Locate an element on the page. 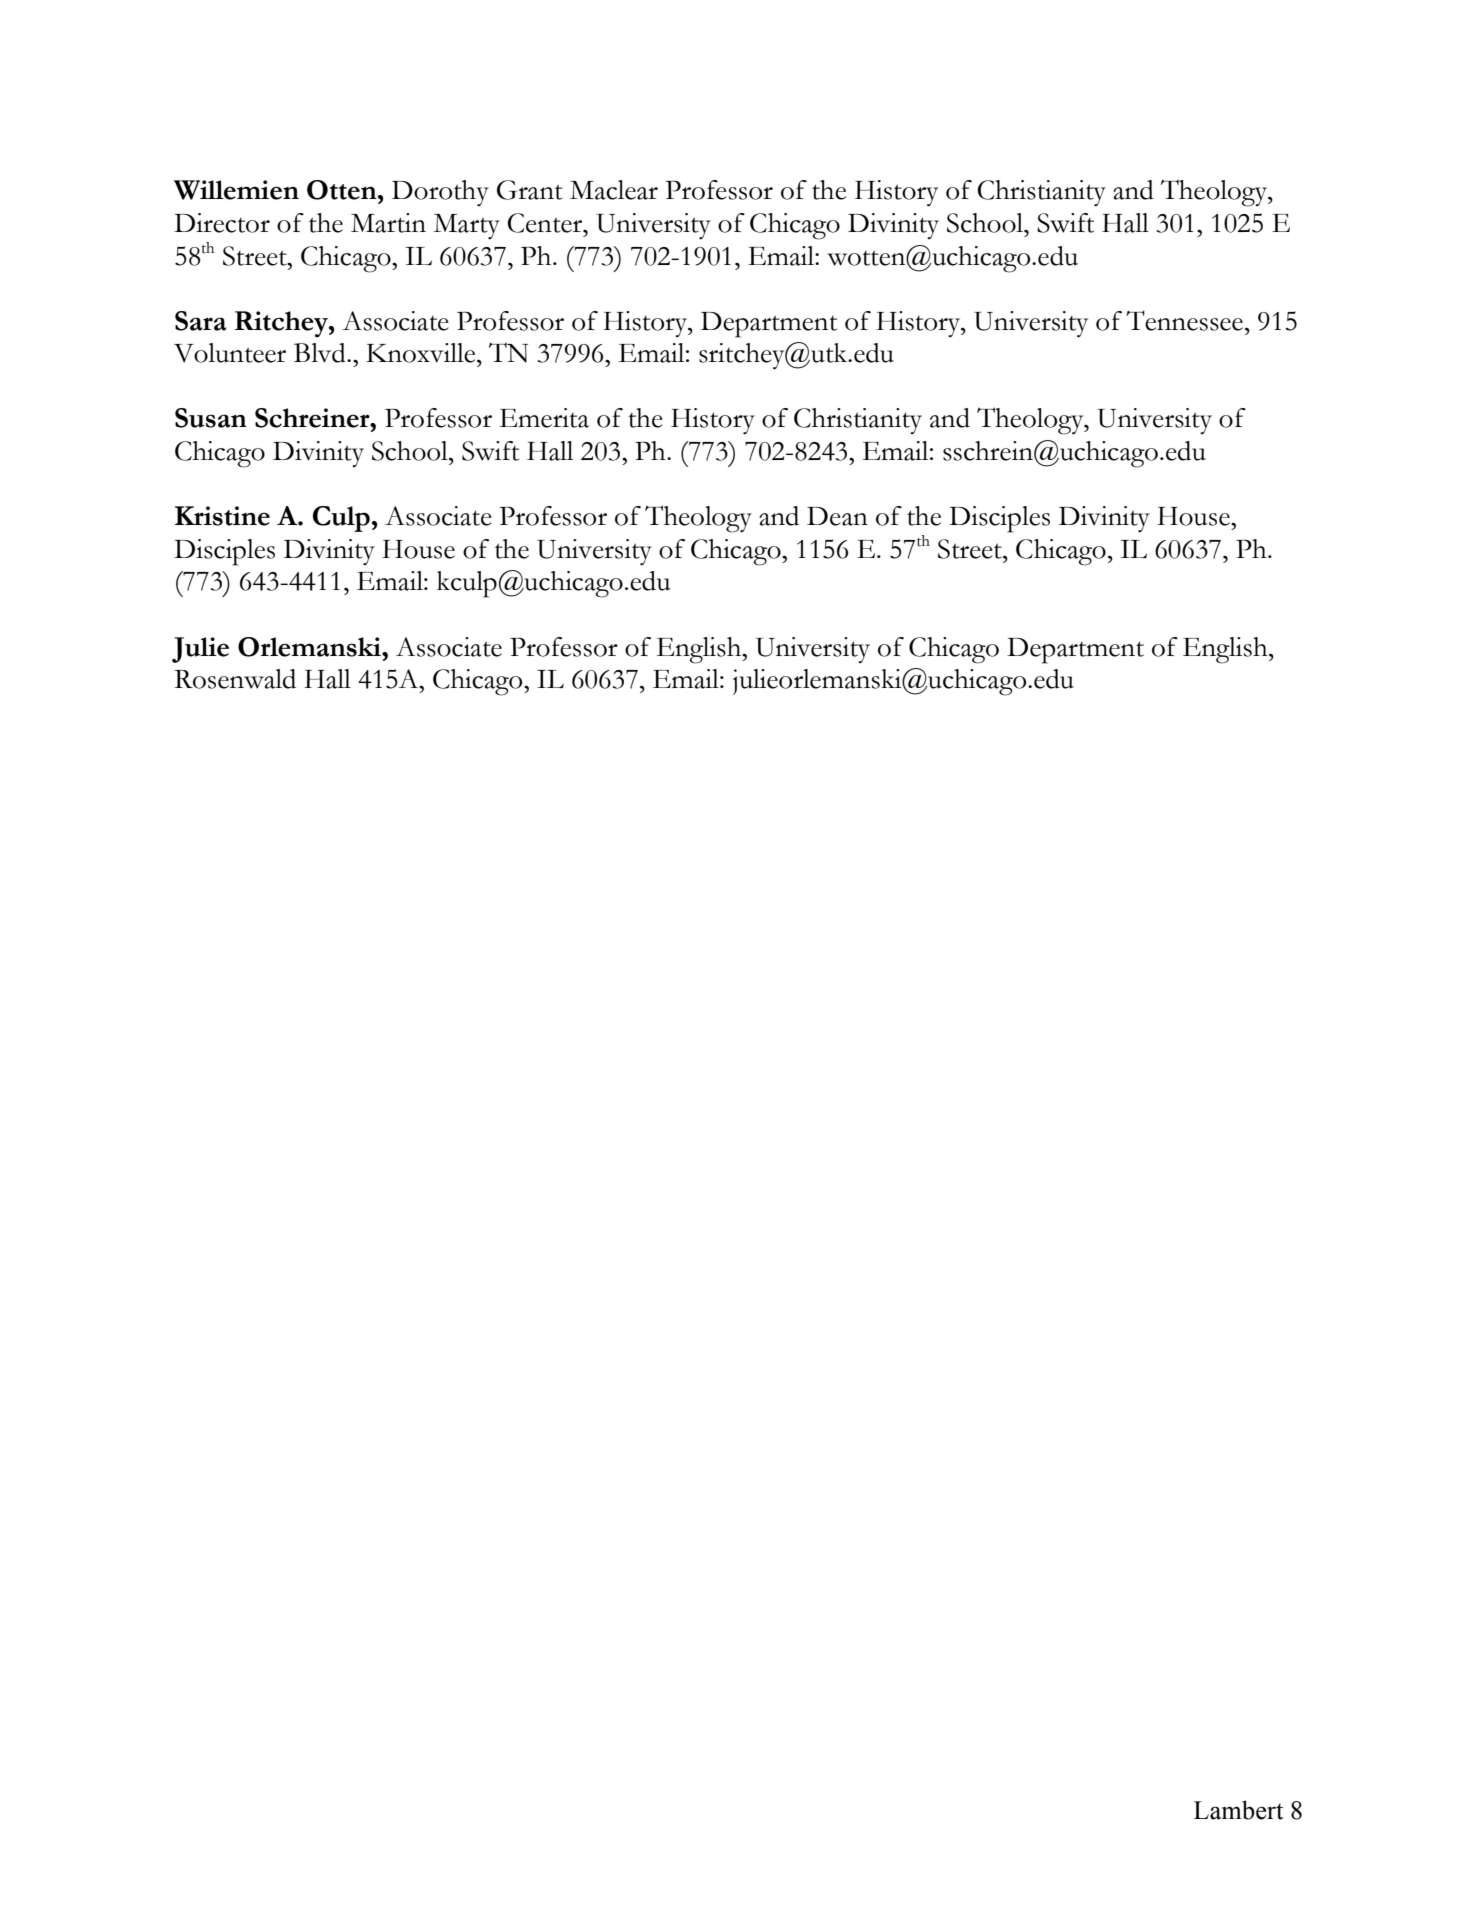  Emerita is located at coordinates (544, 418).
